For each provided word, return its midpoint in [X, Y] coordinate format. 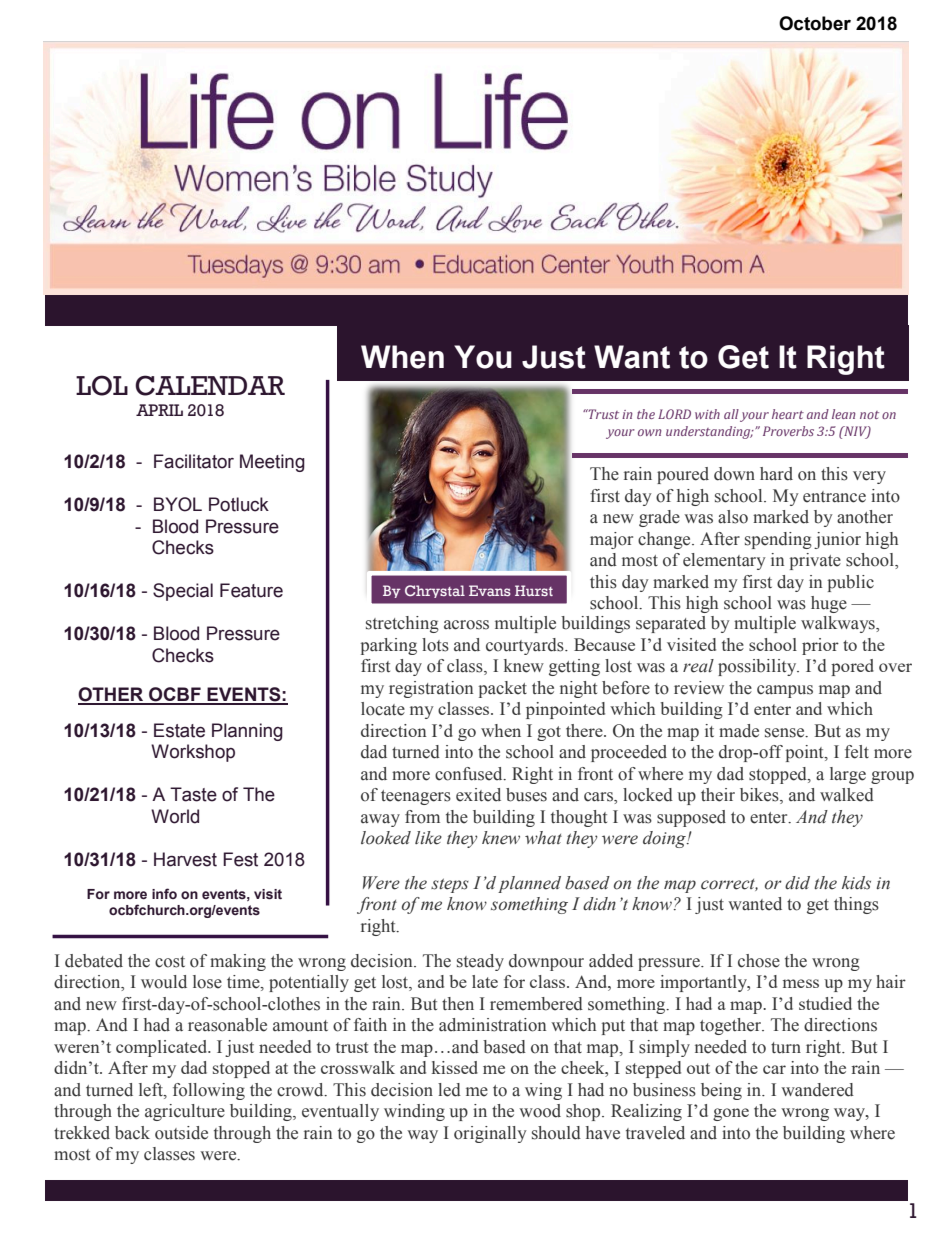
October [815, 23]
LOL [102, 385]
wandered [817, 1090]
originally [490, 1134]
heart [788, 414]
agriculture [185, 1112]
